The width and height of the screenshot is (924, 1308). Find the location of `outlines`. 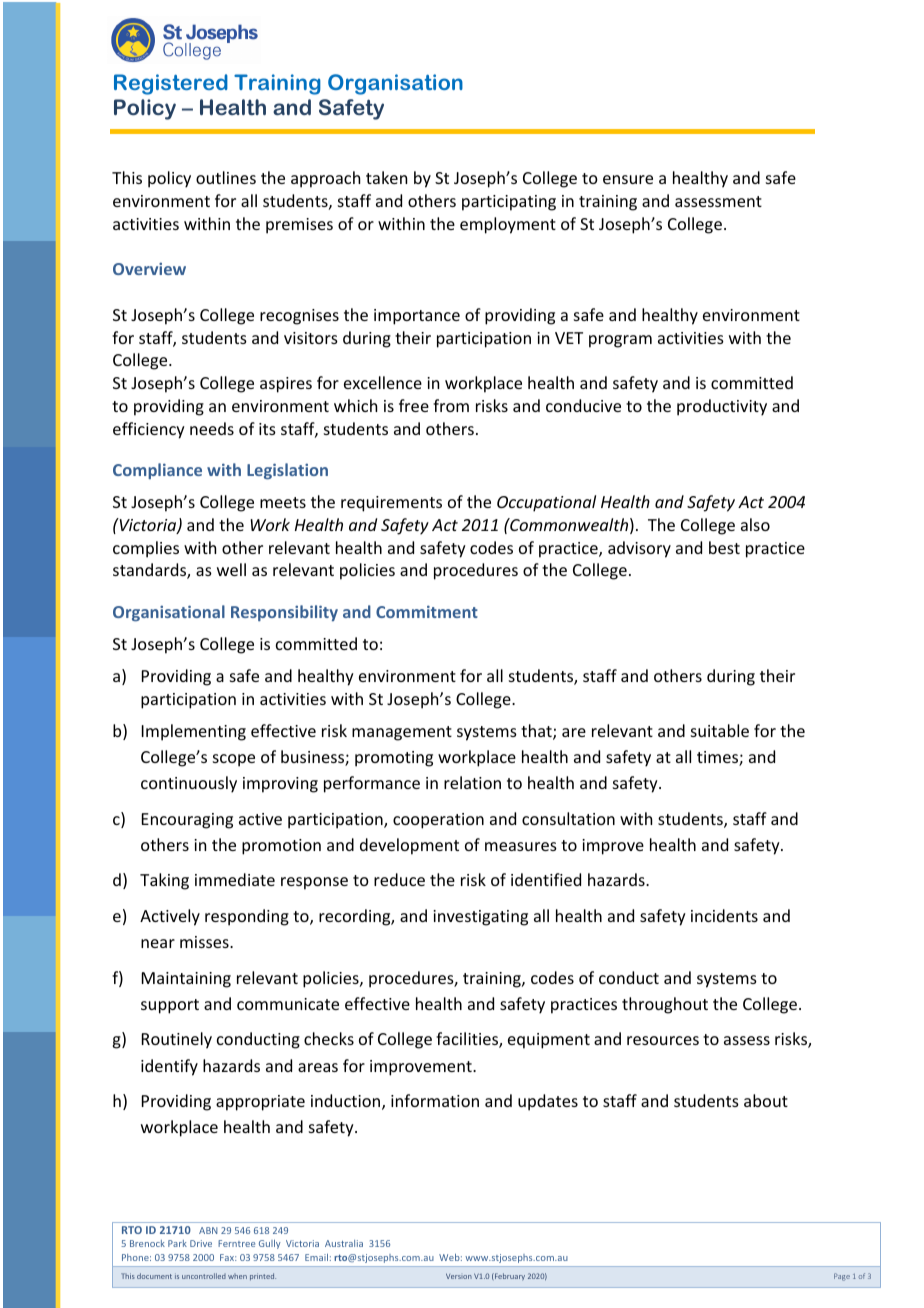

outlines is located at coordinates (226, 177).
